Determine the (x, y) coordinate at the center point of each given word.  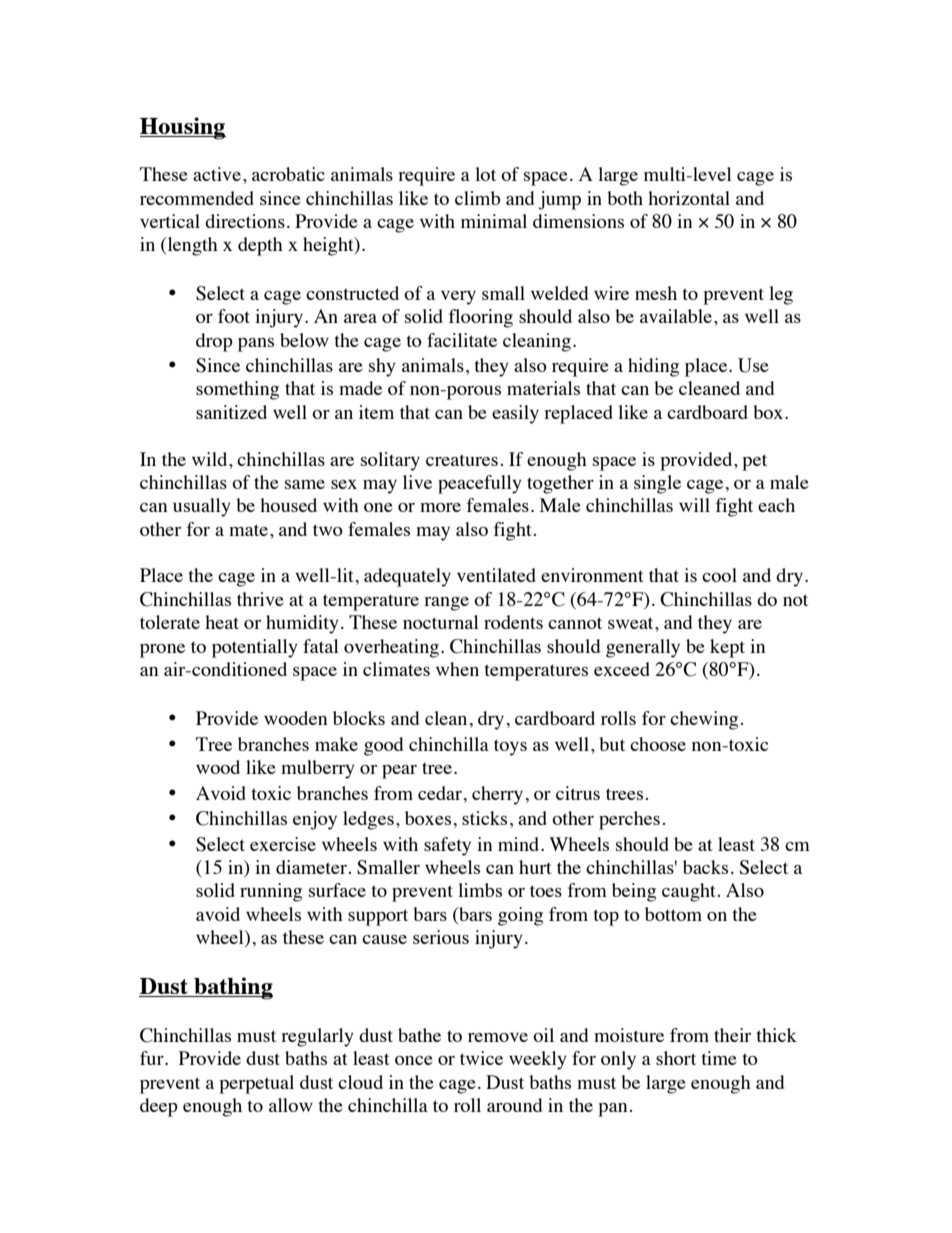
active (217, 174)
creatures (462, 460)
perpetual (256, 1084)
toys (510, 747)
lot (485, 174)
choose (658, 744)
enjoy (315, 820)
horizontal (689, 198)
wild (211, 459)
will (694, 505)
